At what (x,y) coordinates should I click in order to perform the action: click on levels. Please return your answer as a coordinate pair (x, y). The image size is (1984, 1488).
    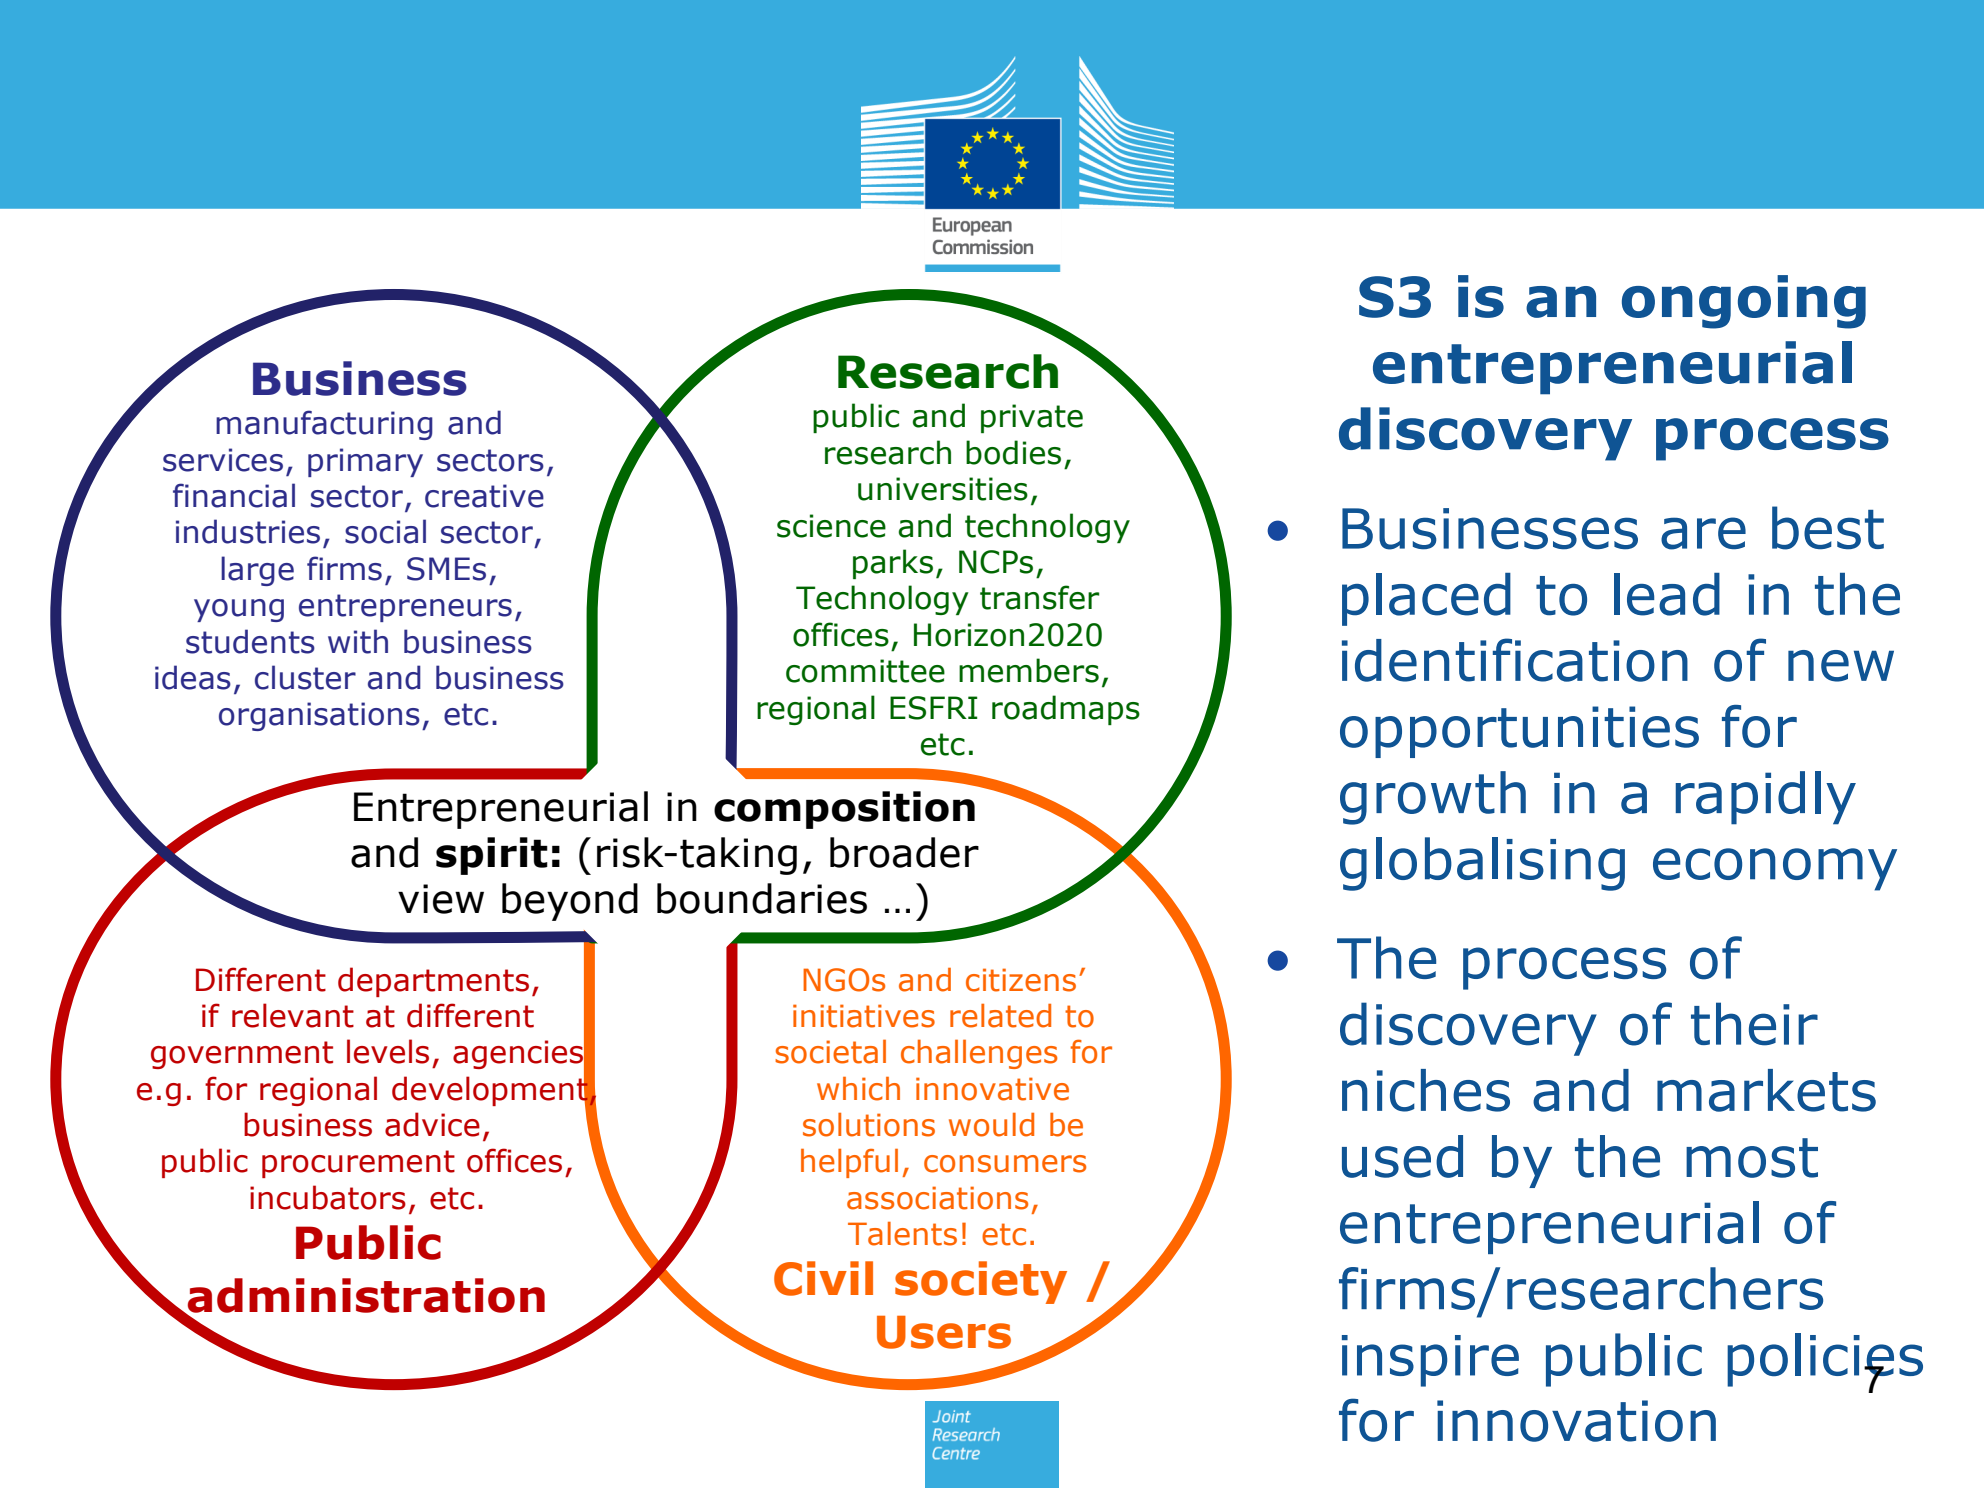
    Looking at the image, I should click on (388, 1051).
